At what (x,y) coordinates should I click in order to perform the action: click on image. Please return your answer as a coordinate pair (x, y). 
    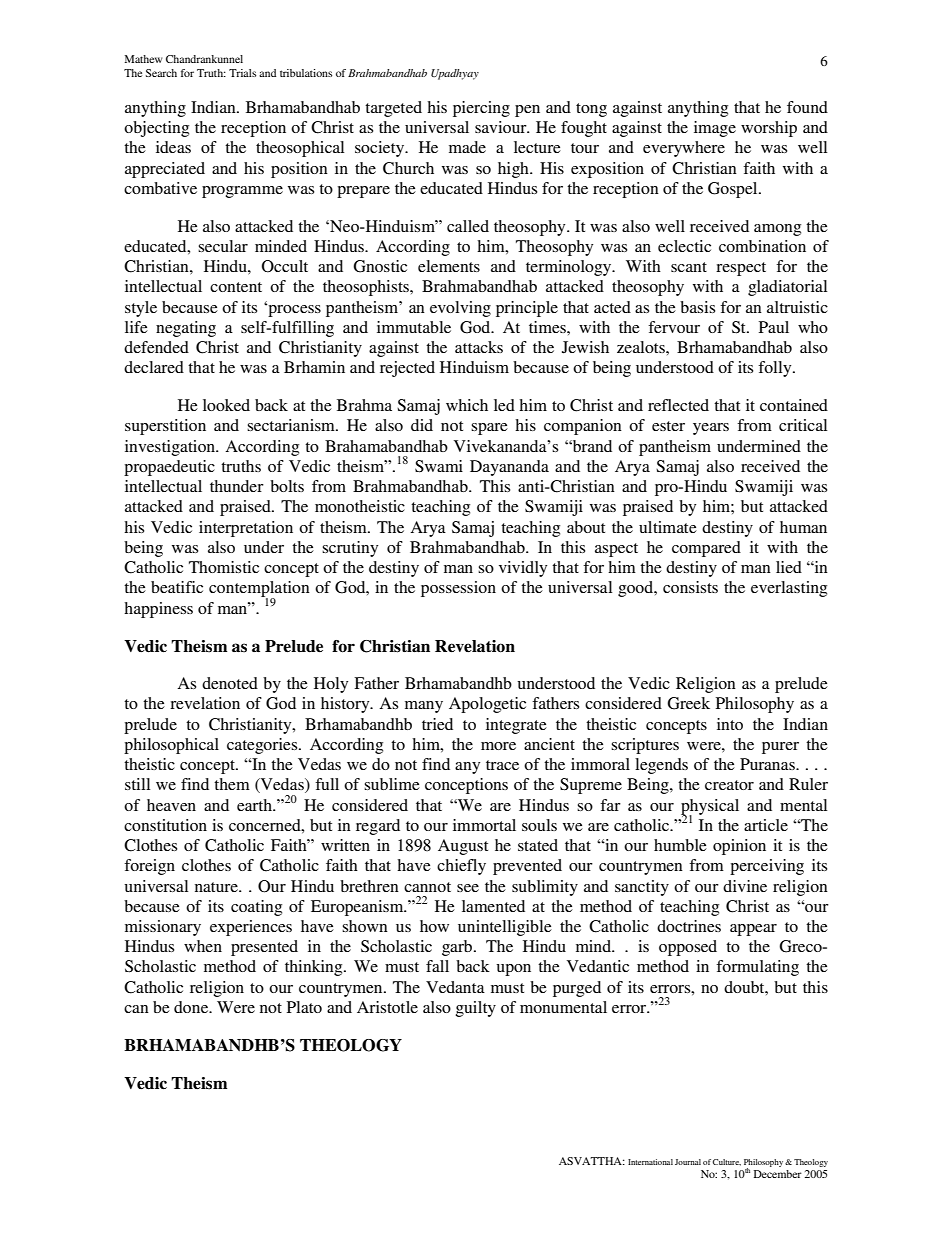
    Looking at the image, I should click on (715, 129).
